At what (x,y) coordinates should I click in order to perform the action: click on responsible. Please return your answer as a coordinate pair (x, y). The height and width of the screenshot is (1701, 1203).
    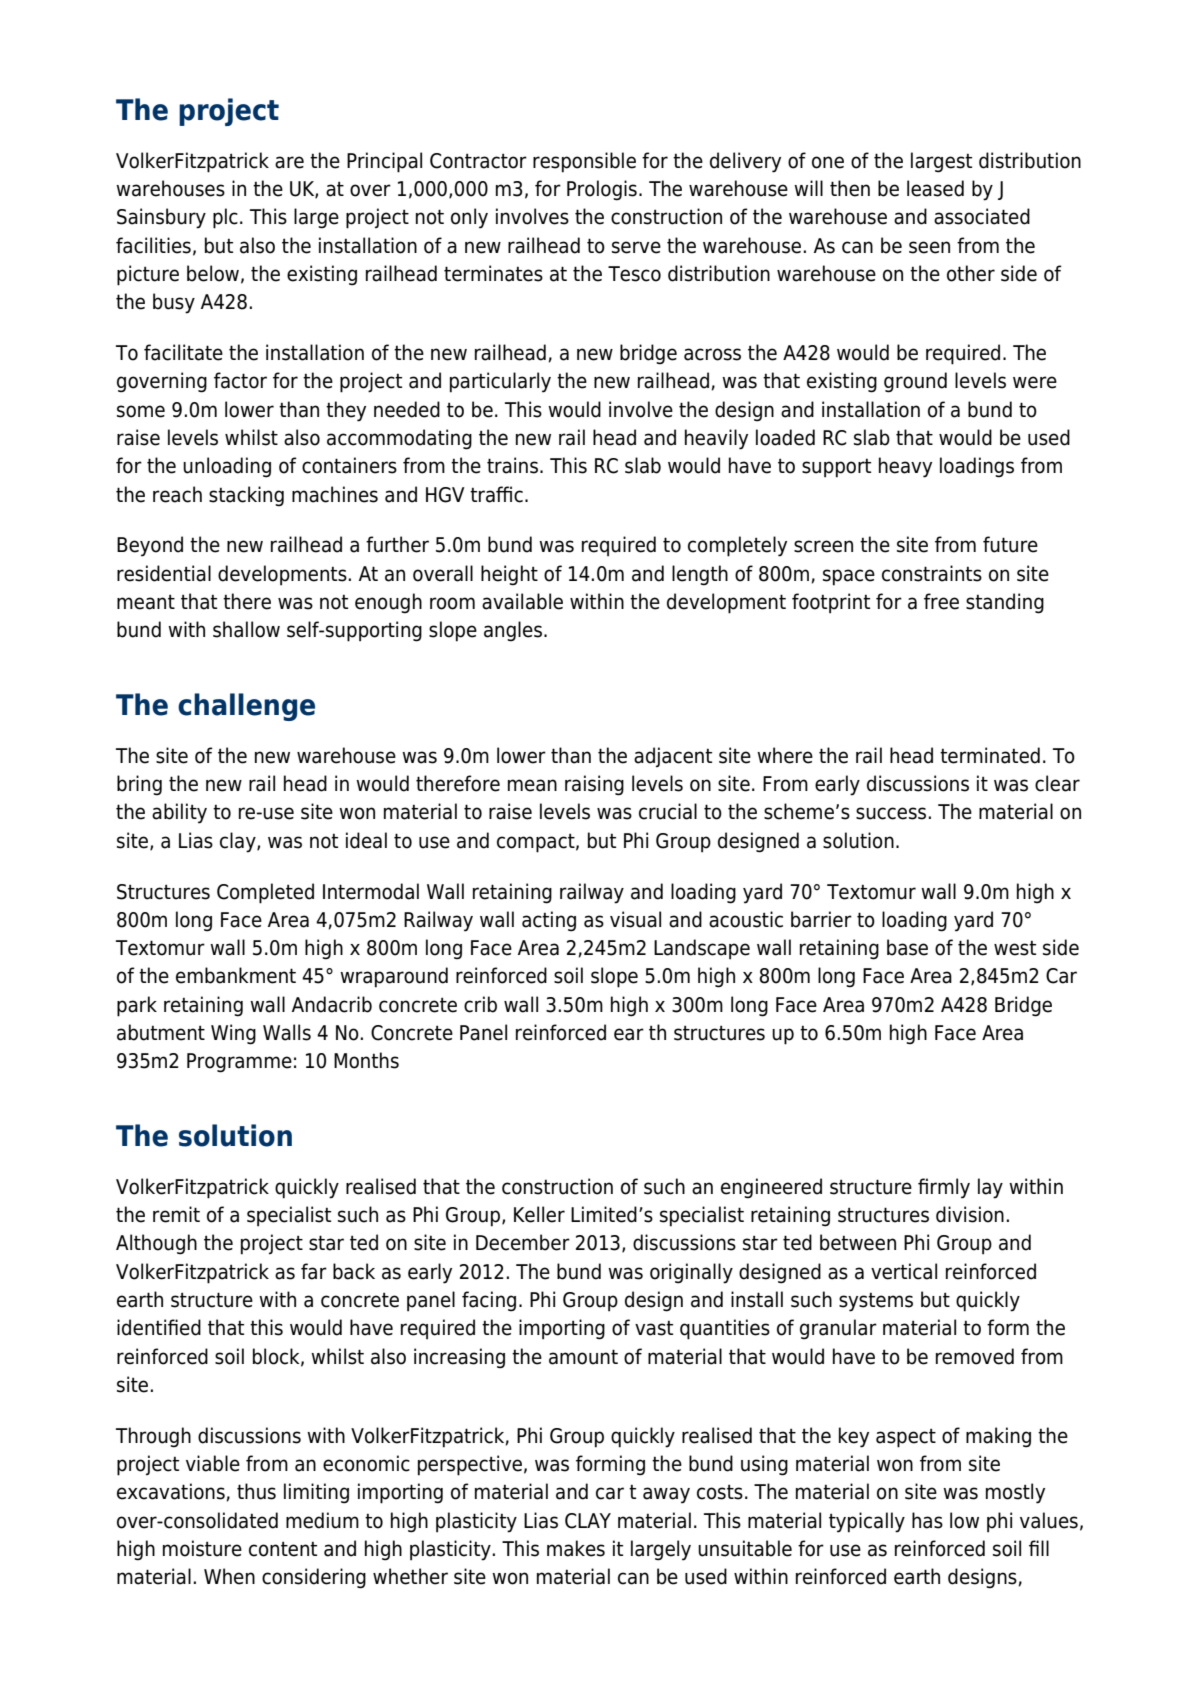
    Looking at the image, I should click on (584, 162).
